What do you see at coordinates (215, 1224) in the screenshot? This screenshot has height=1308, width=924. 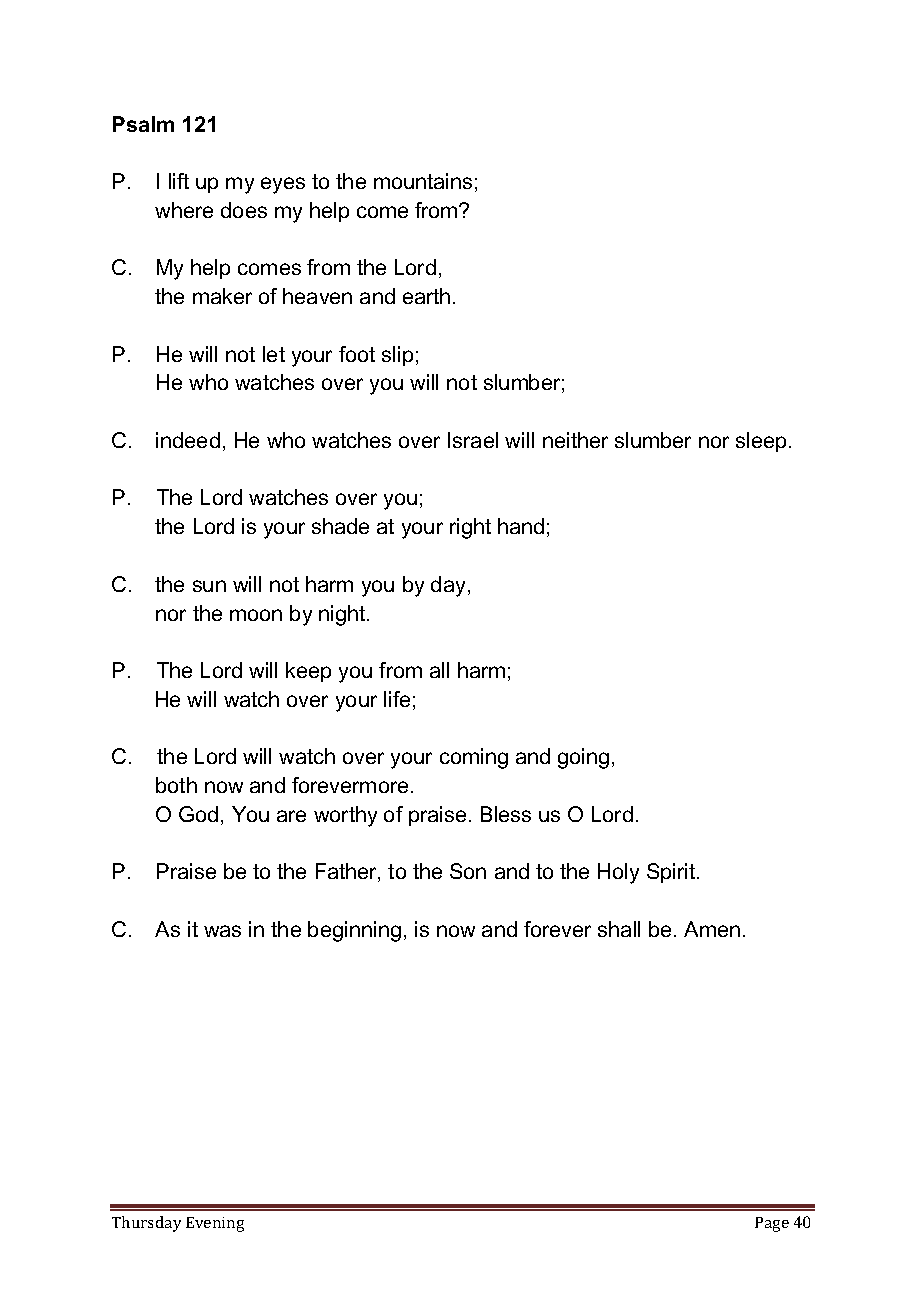 I see `Evening` at bounding box center [215, 1224].
